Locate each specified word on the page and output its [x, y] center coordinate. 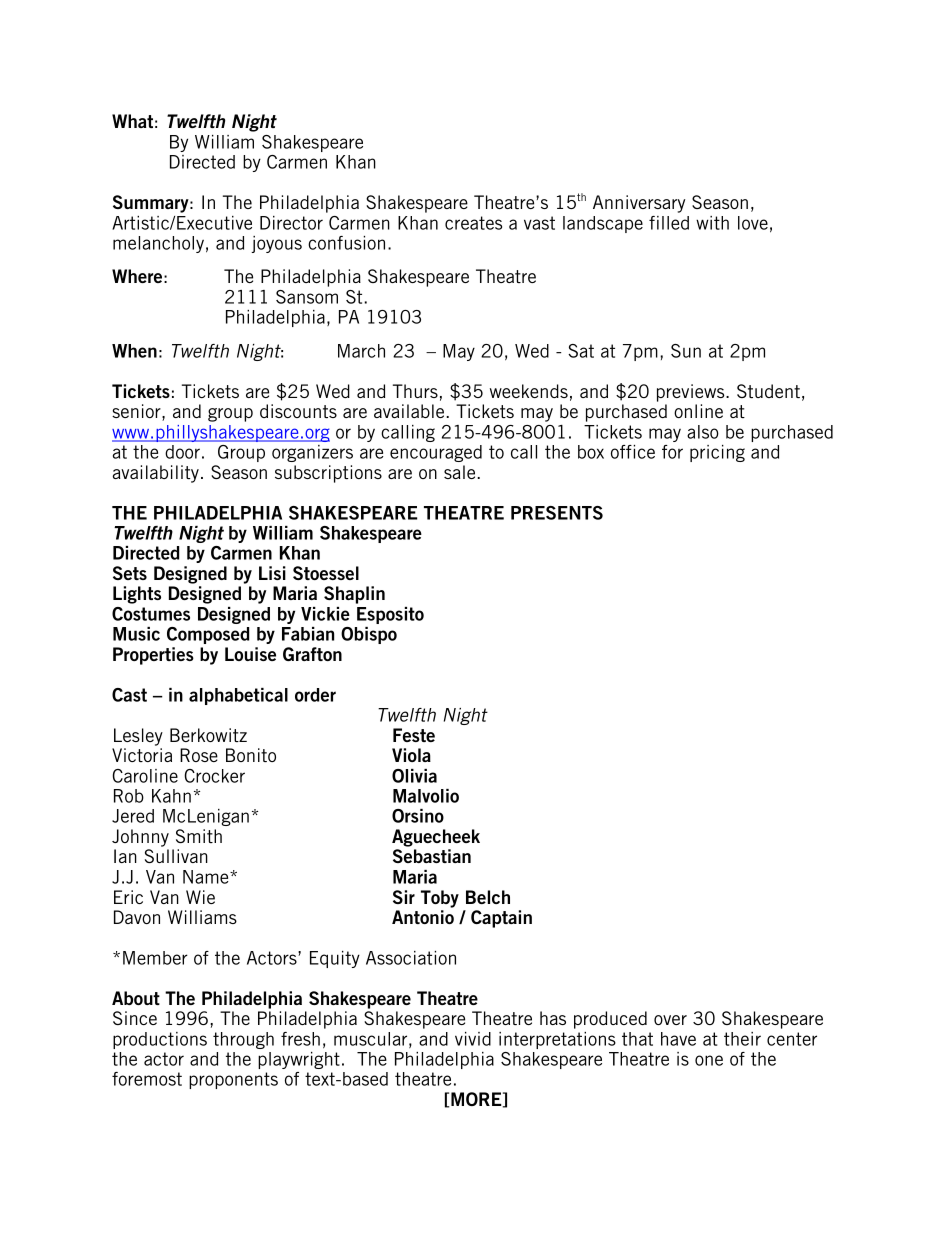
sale [461, 472]
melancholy [158, 244]
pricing [717, 453]
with [712, 223]
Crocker [214, 776]
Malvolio [426, 796]
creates [473, 223]
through [243, 1040]
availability [156, 474]
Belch [488, 897]
